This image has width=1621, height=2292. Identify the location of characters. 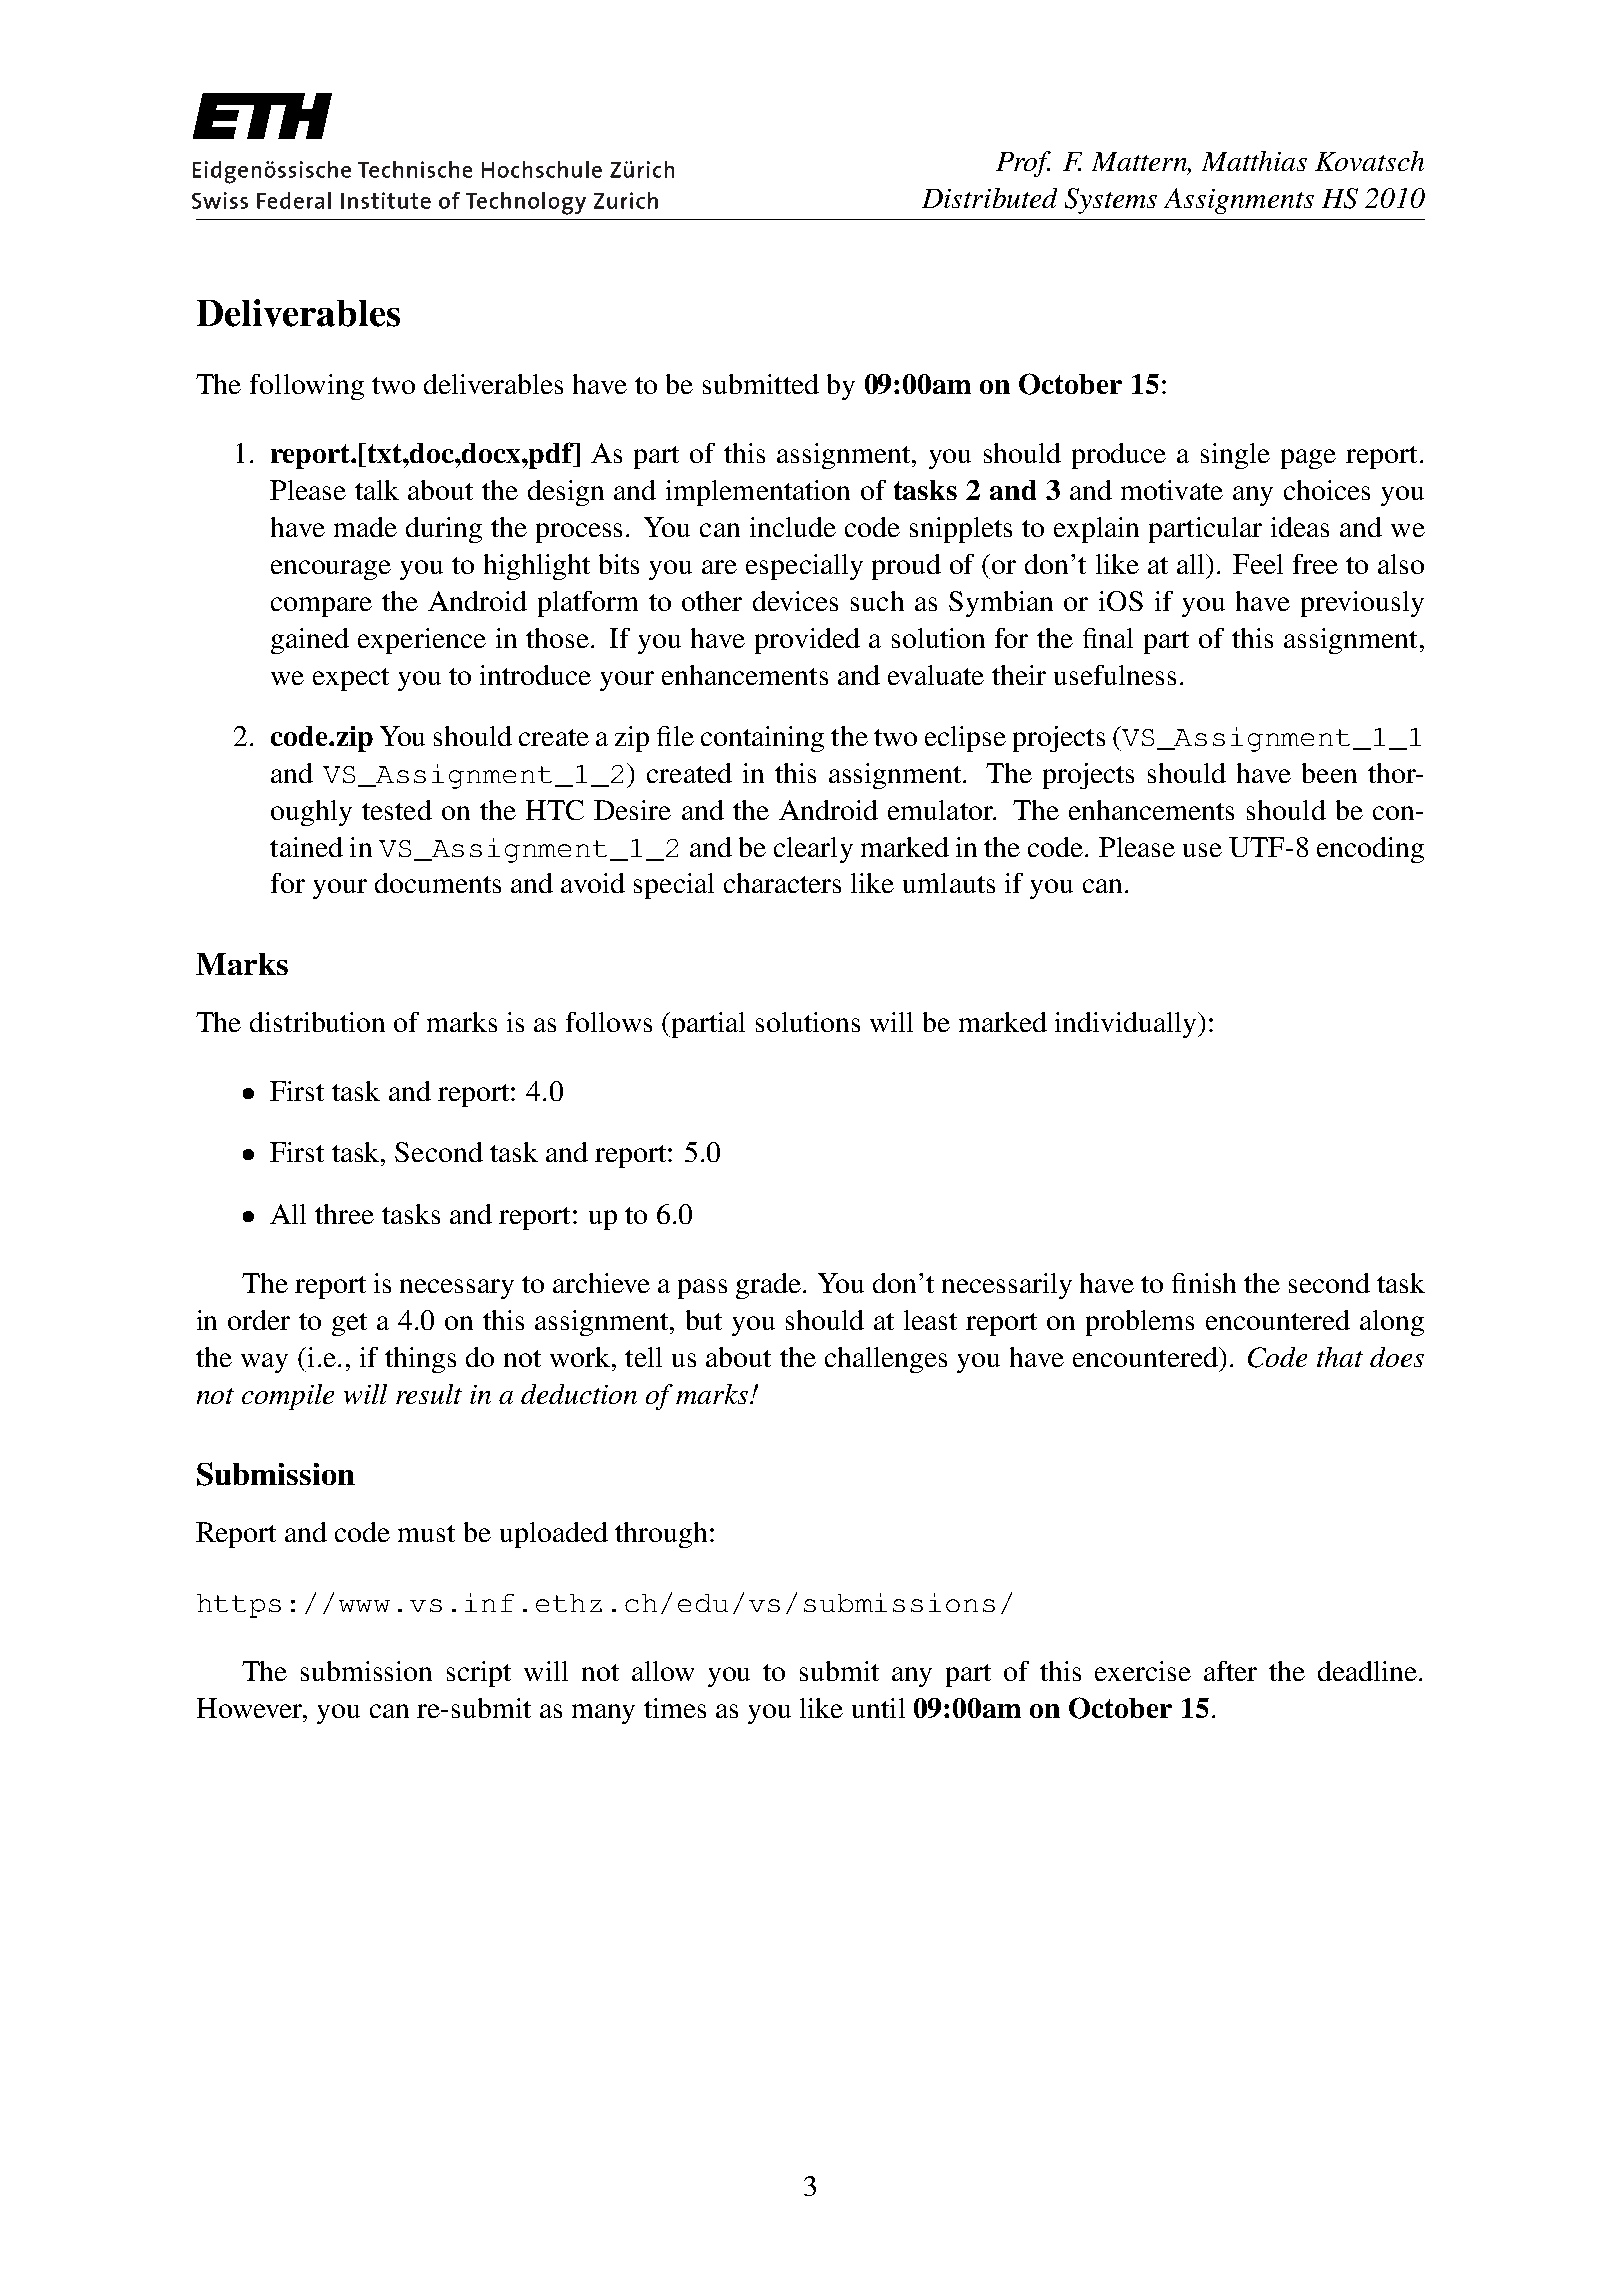
(782, 883).
